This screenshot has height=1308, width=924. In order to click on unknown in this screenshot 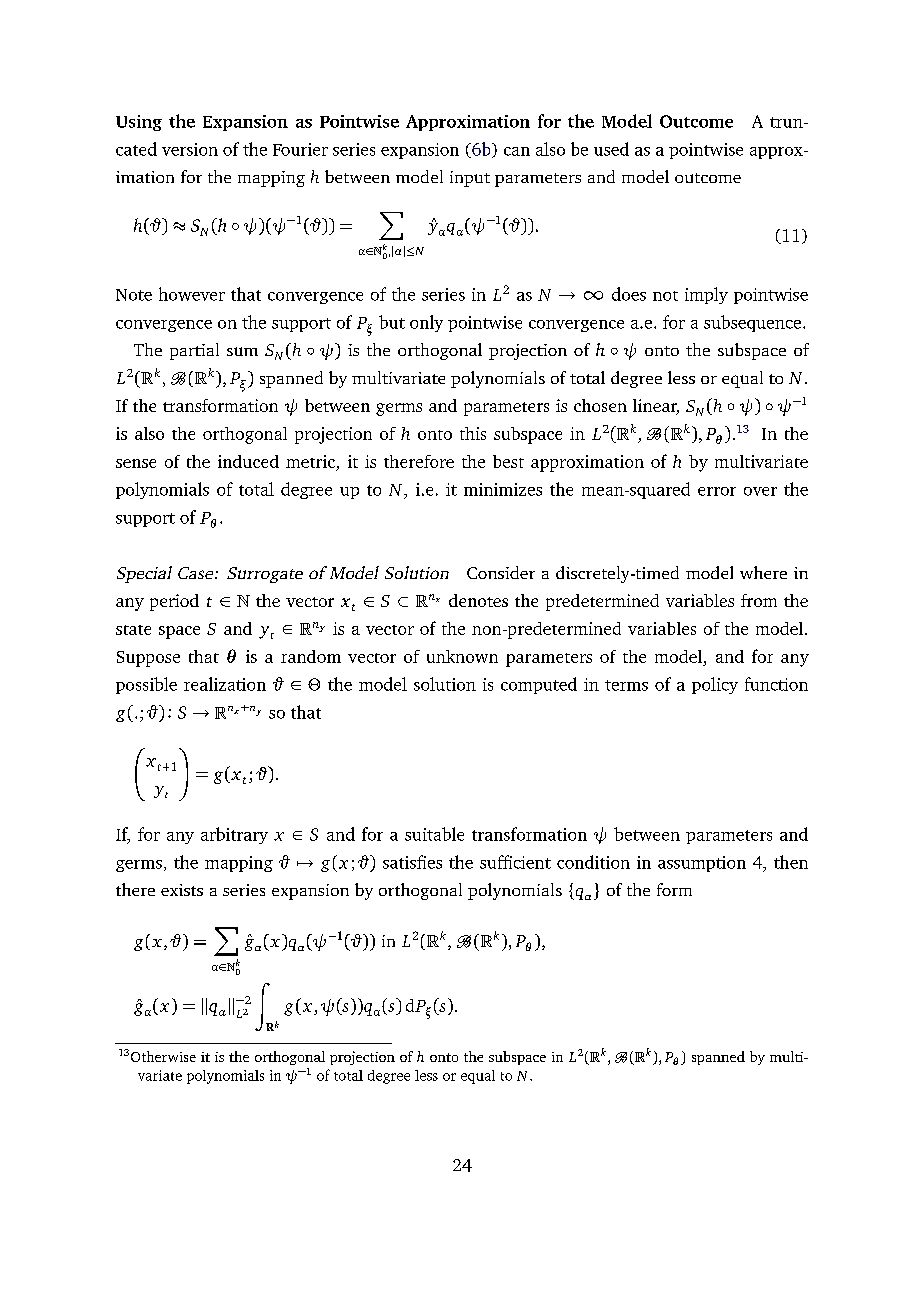, I will do `click(462, 656)`.
